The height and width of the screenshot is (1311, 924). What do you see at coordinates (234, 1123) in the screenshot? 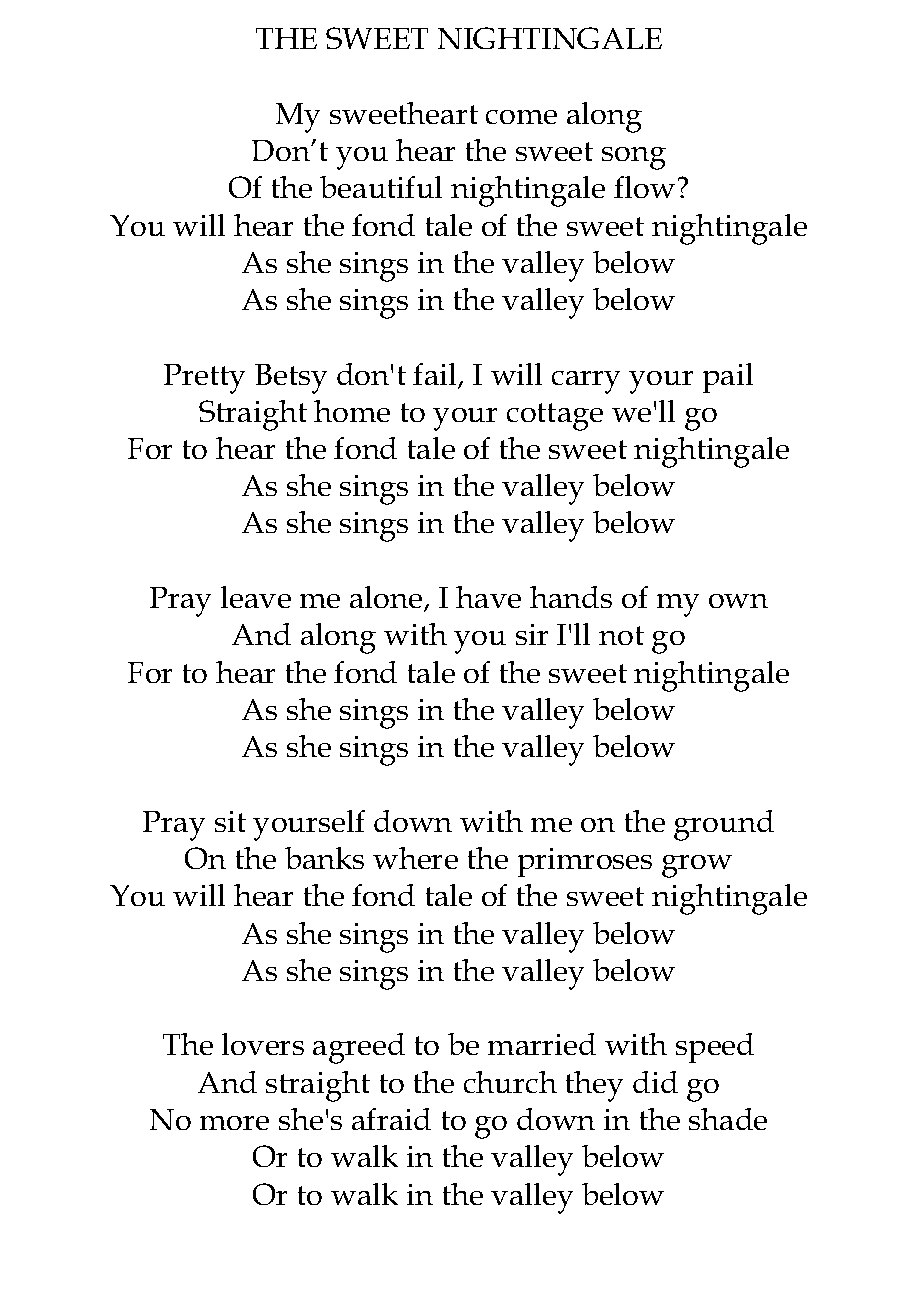
I see `more` at bounding box center [234, 1123].
